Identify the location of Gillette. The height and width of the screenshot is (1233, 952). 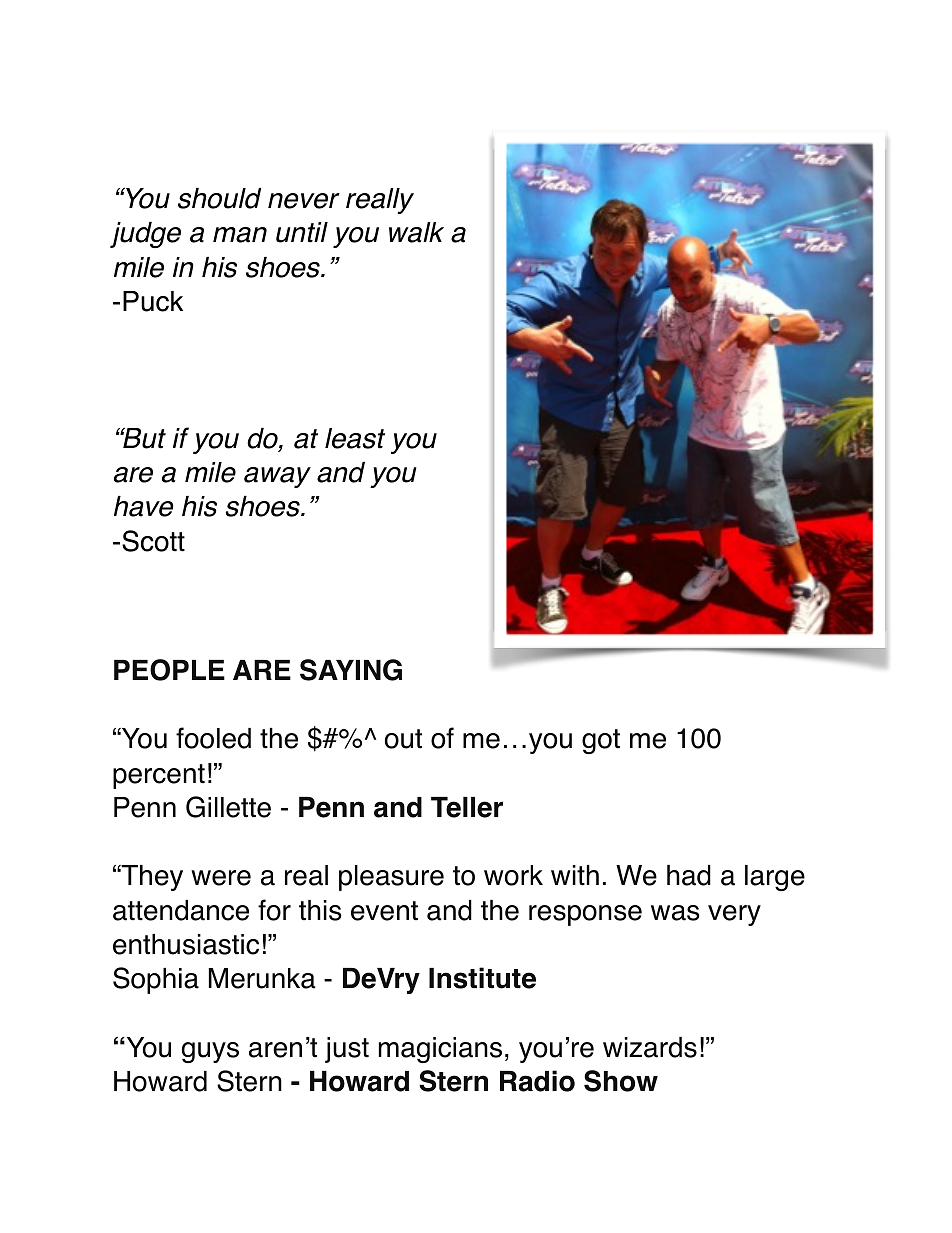
(228, 807).
